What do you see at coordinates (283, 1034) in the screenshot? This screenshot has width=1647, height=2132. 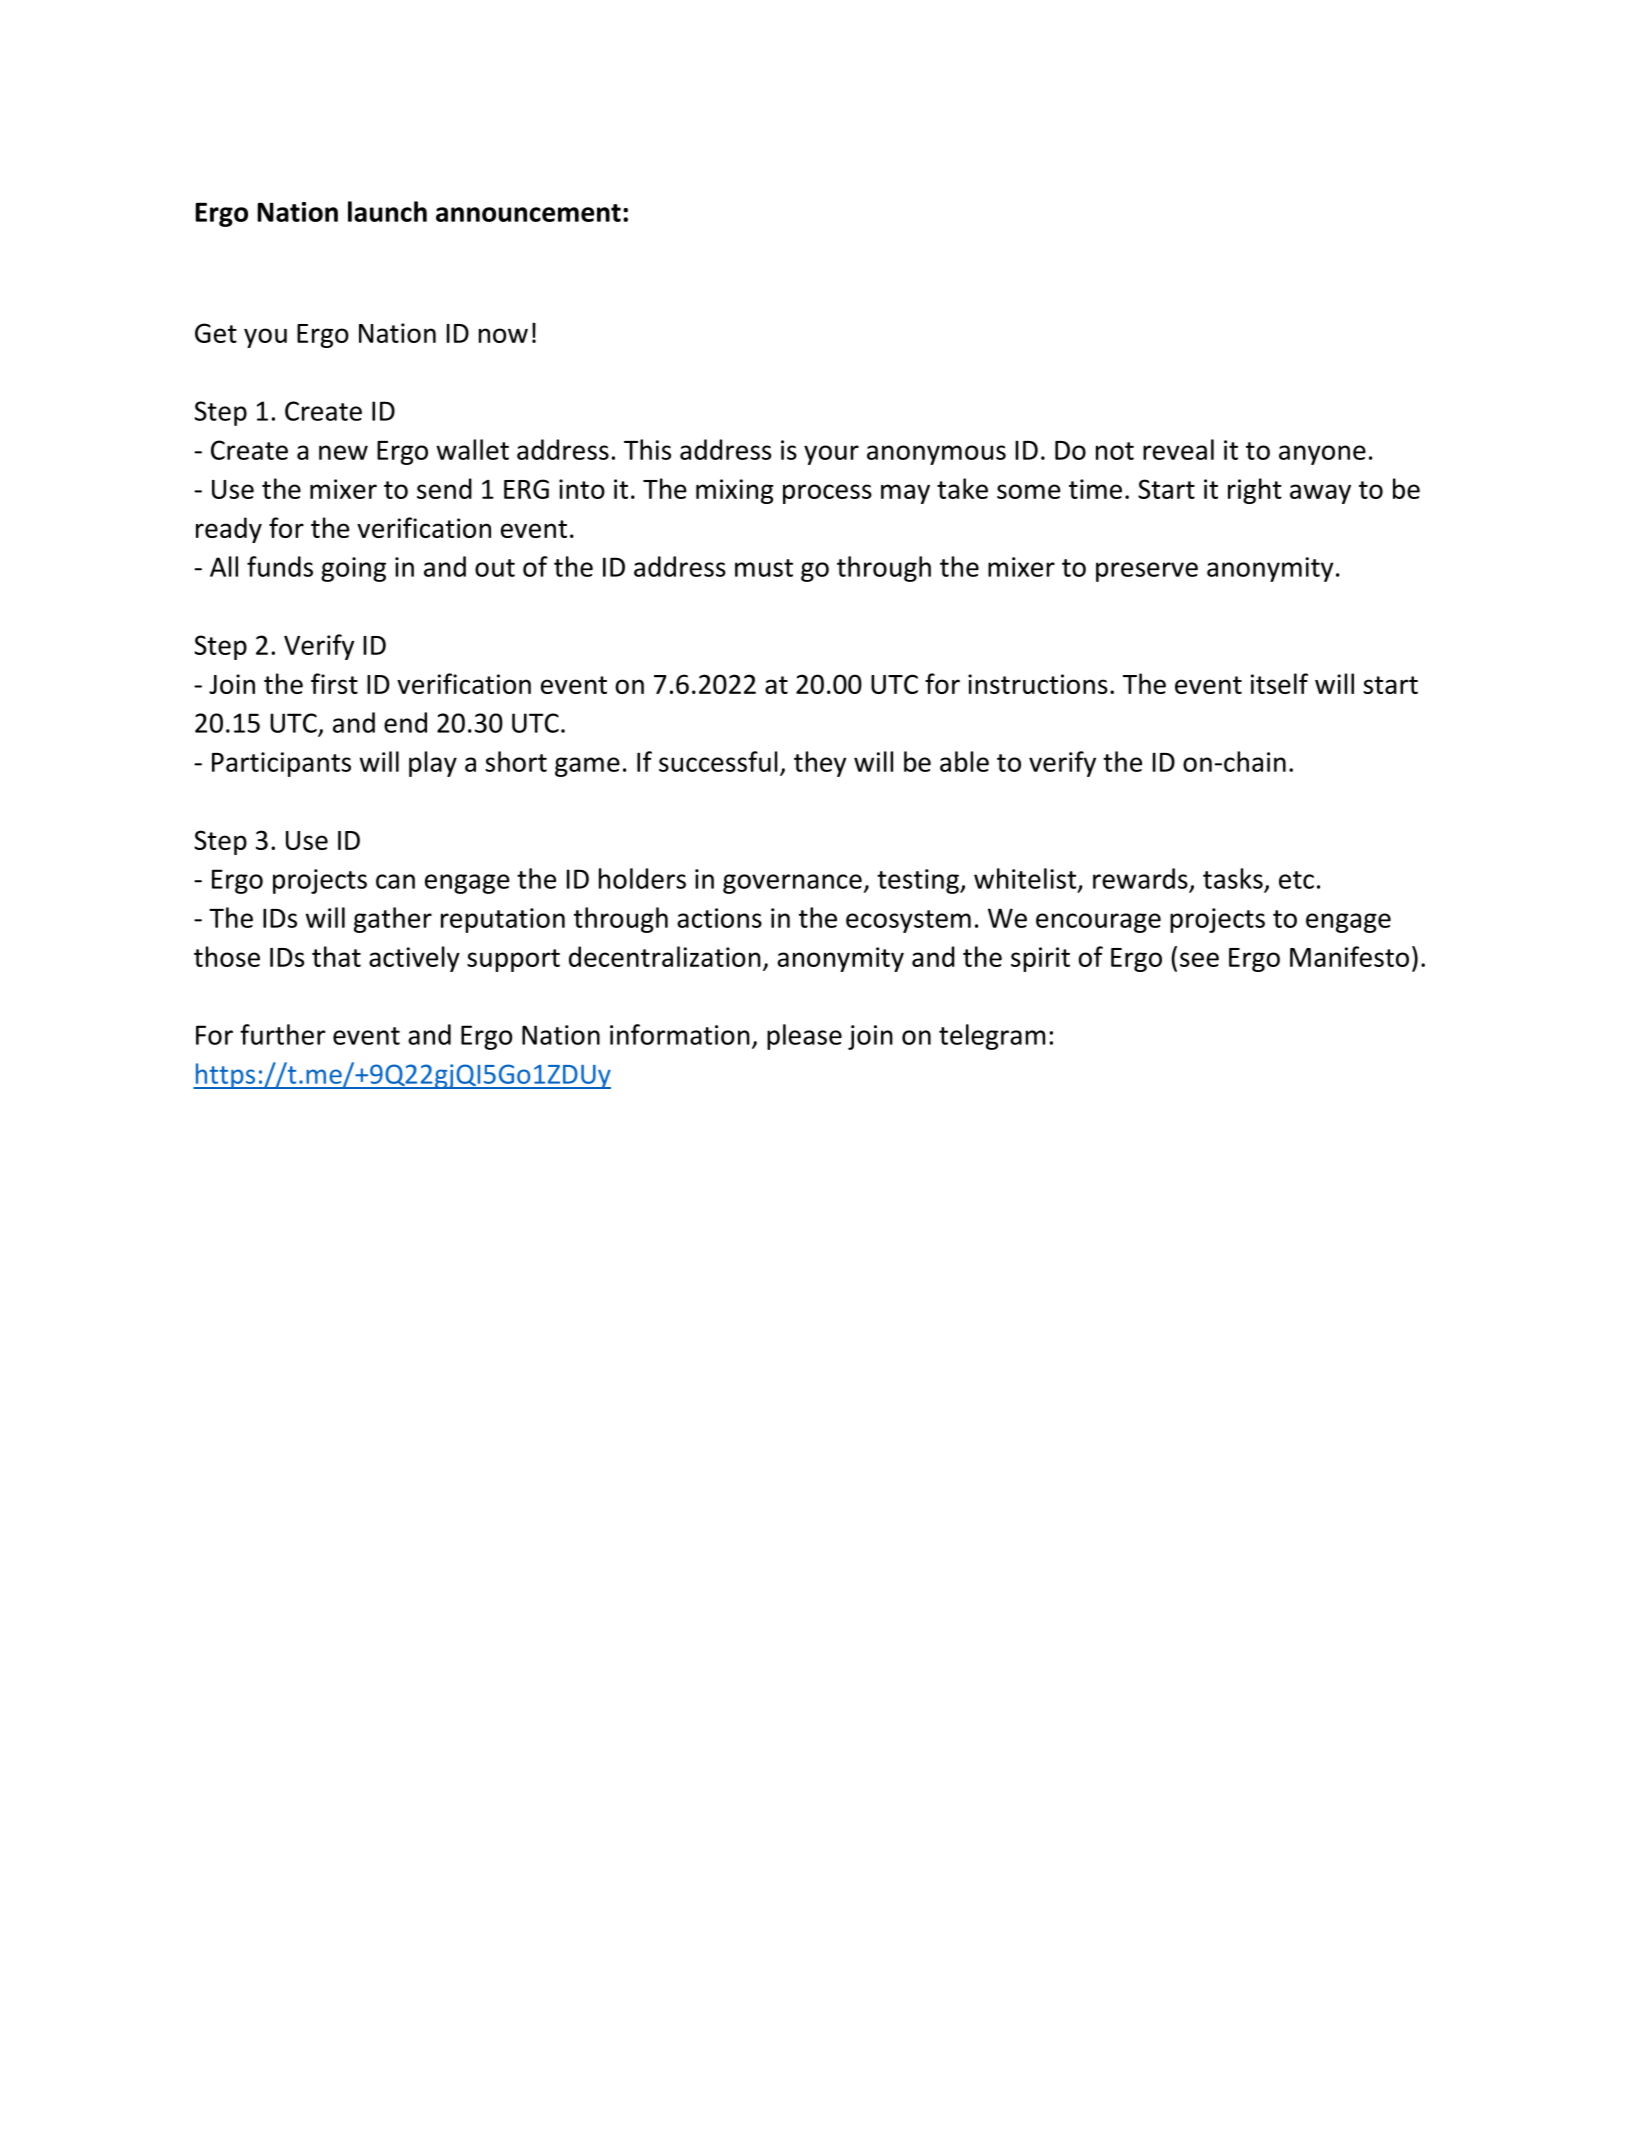 I see `further` at bounding box center [283, 1034].
